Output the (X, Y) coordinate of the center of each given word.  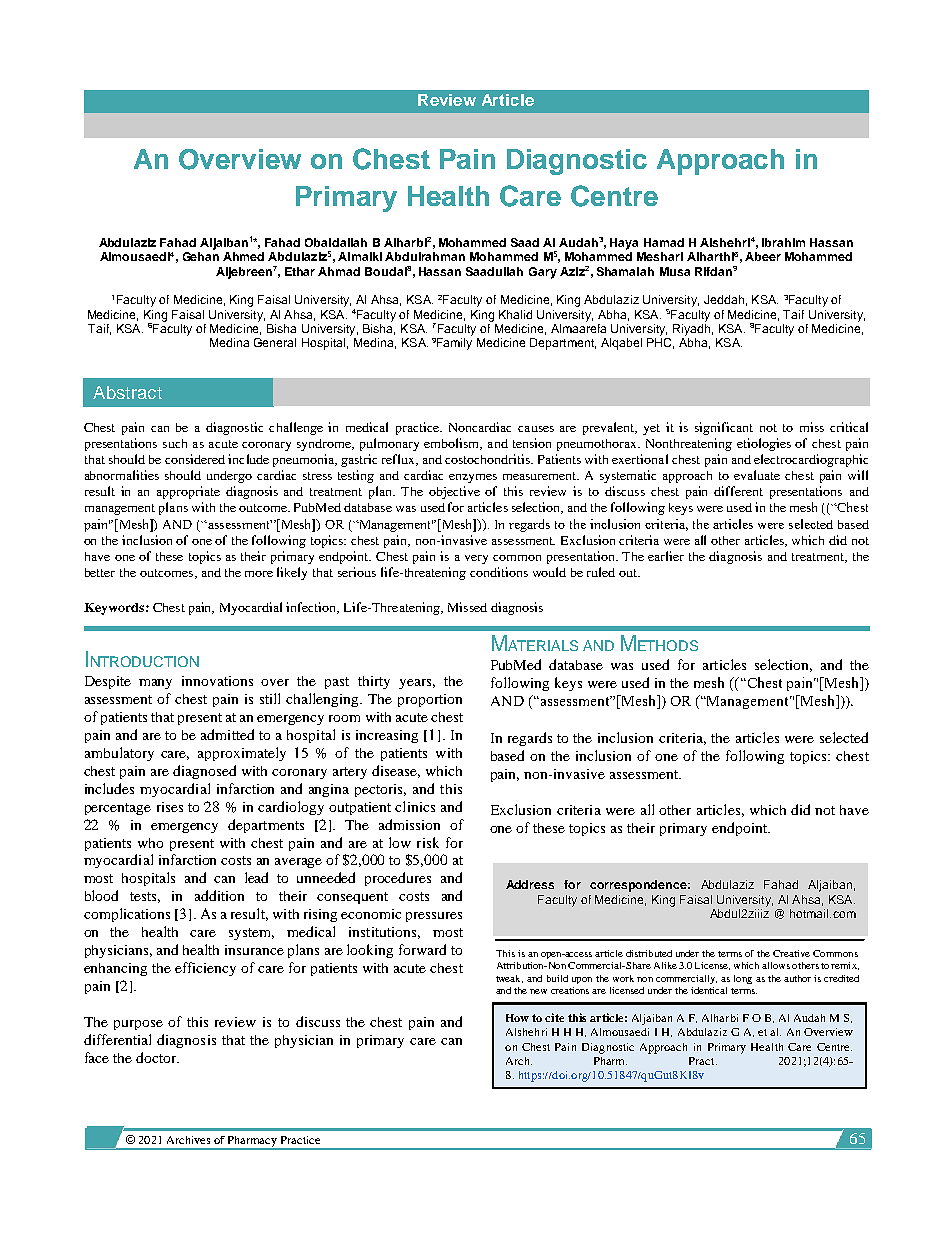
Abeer (763, 256)
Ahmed (243, 256)
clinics (415, 806)
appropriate (188, 492)
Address (530, 884)
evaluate (757, 475)
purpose (138, 1025)
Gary (543, 273)
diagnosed (204, 772)
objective (454, 492)
